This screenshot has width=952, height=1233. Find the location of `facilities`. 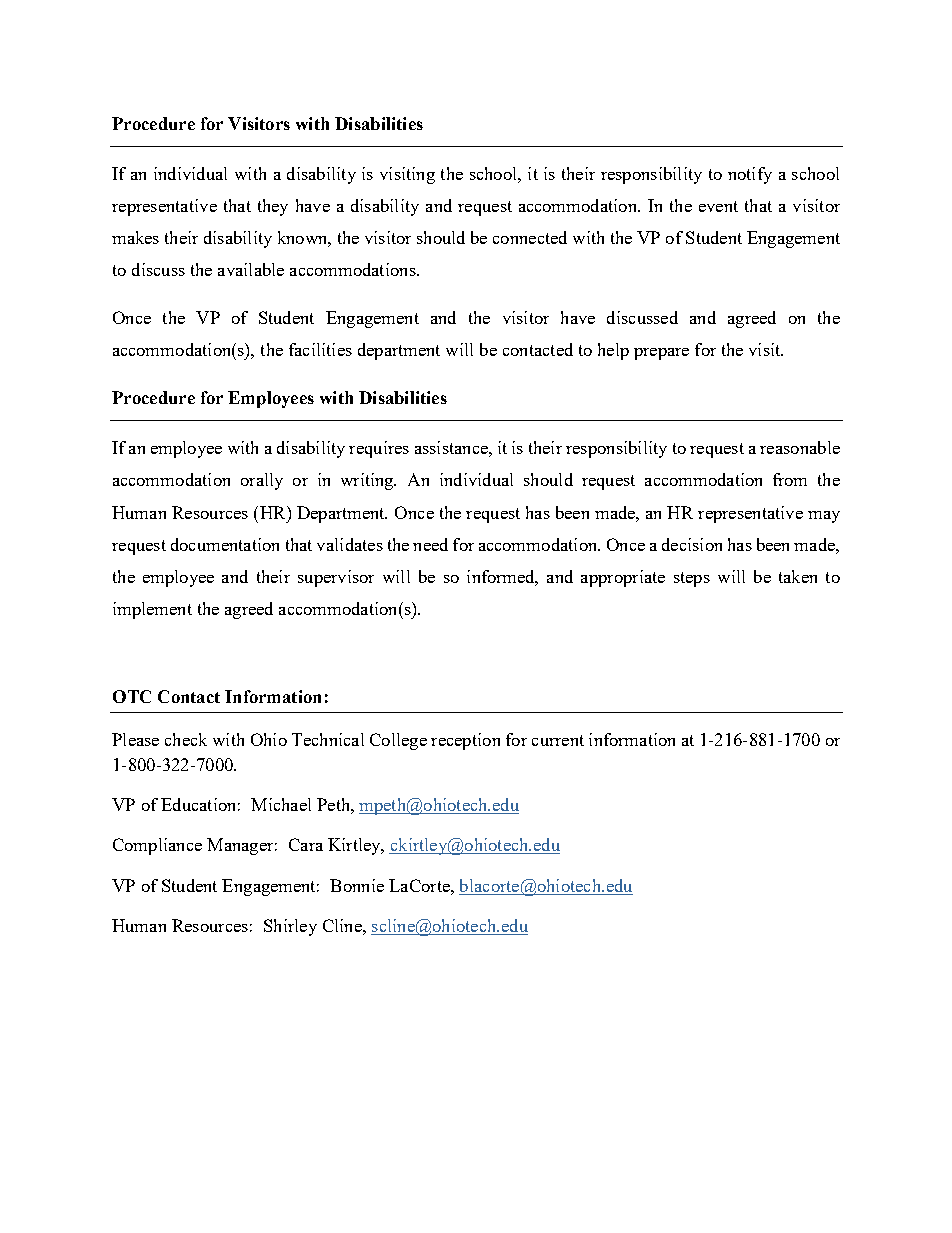

facilities is located at coordinates (320, 349).
